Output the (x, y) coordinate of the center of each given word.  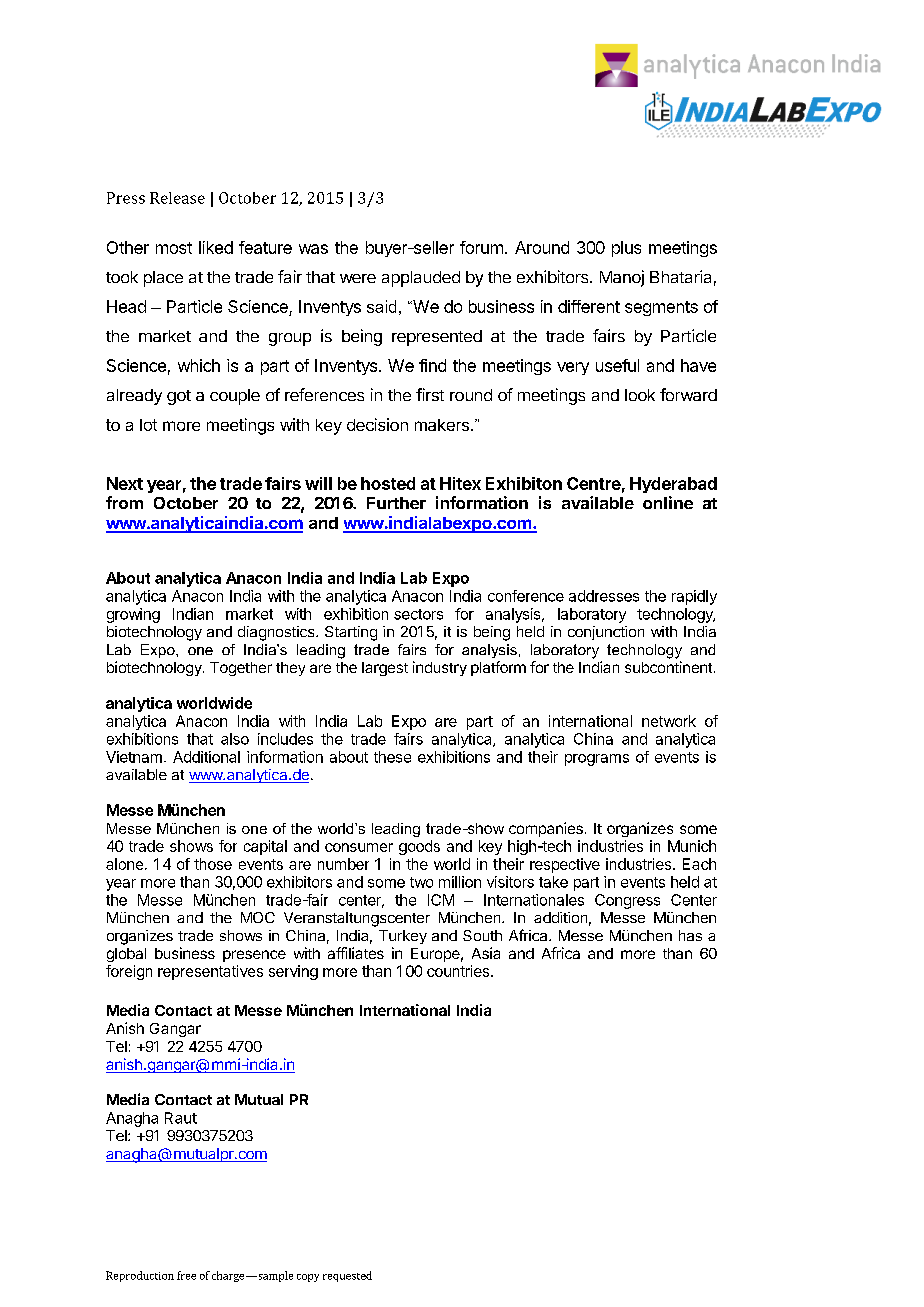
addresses (604, 596)
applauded (421, 279)
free (186, 1275)
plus (626, 249)
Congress (627, 901)
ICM (441, 900)
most (174, 248)
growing (133, 615)
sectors (418, 614)
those (213, 864)
